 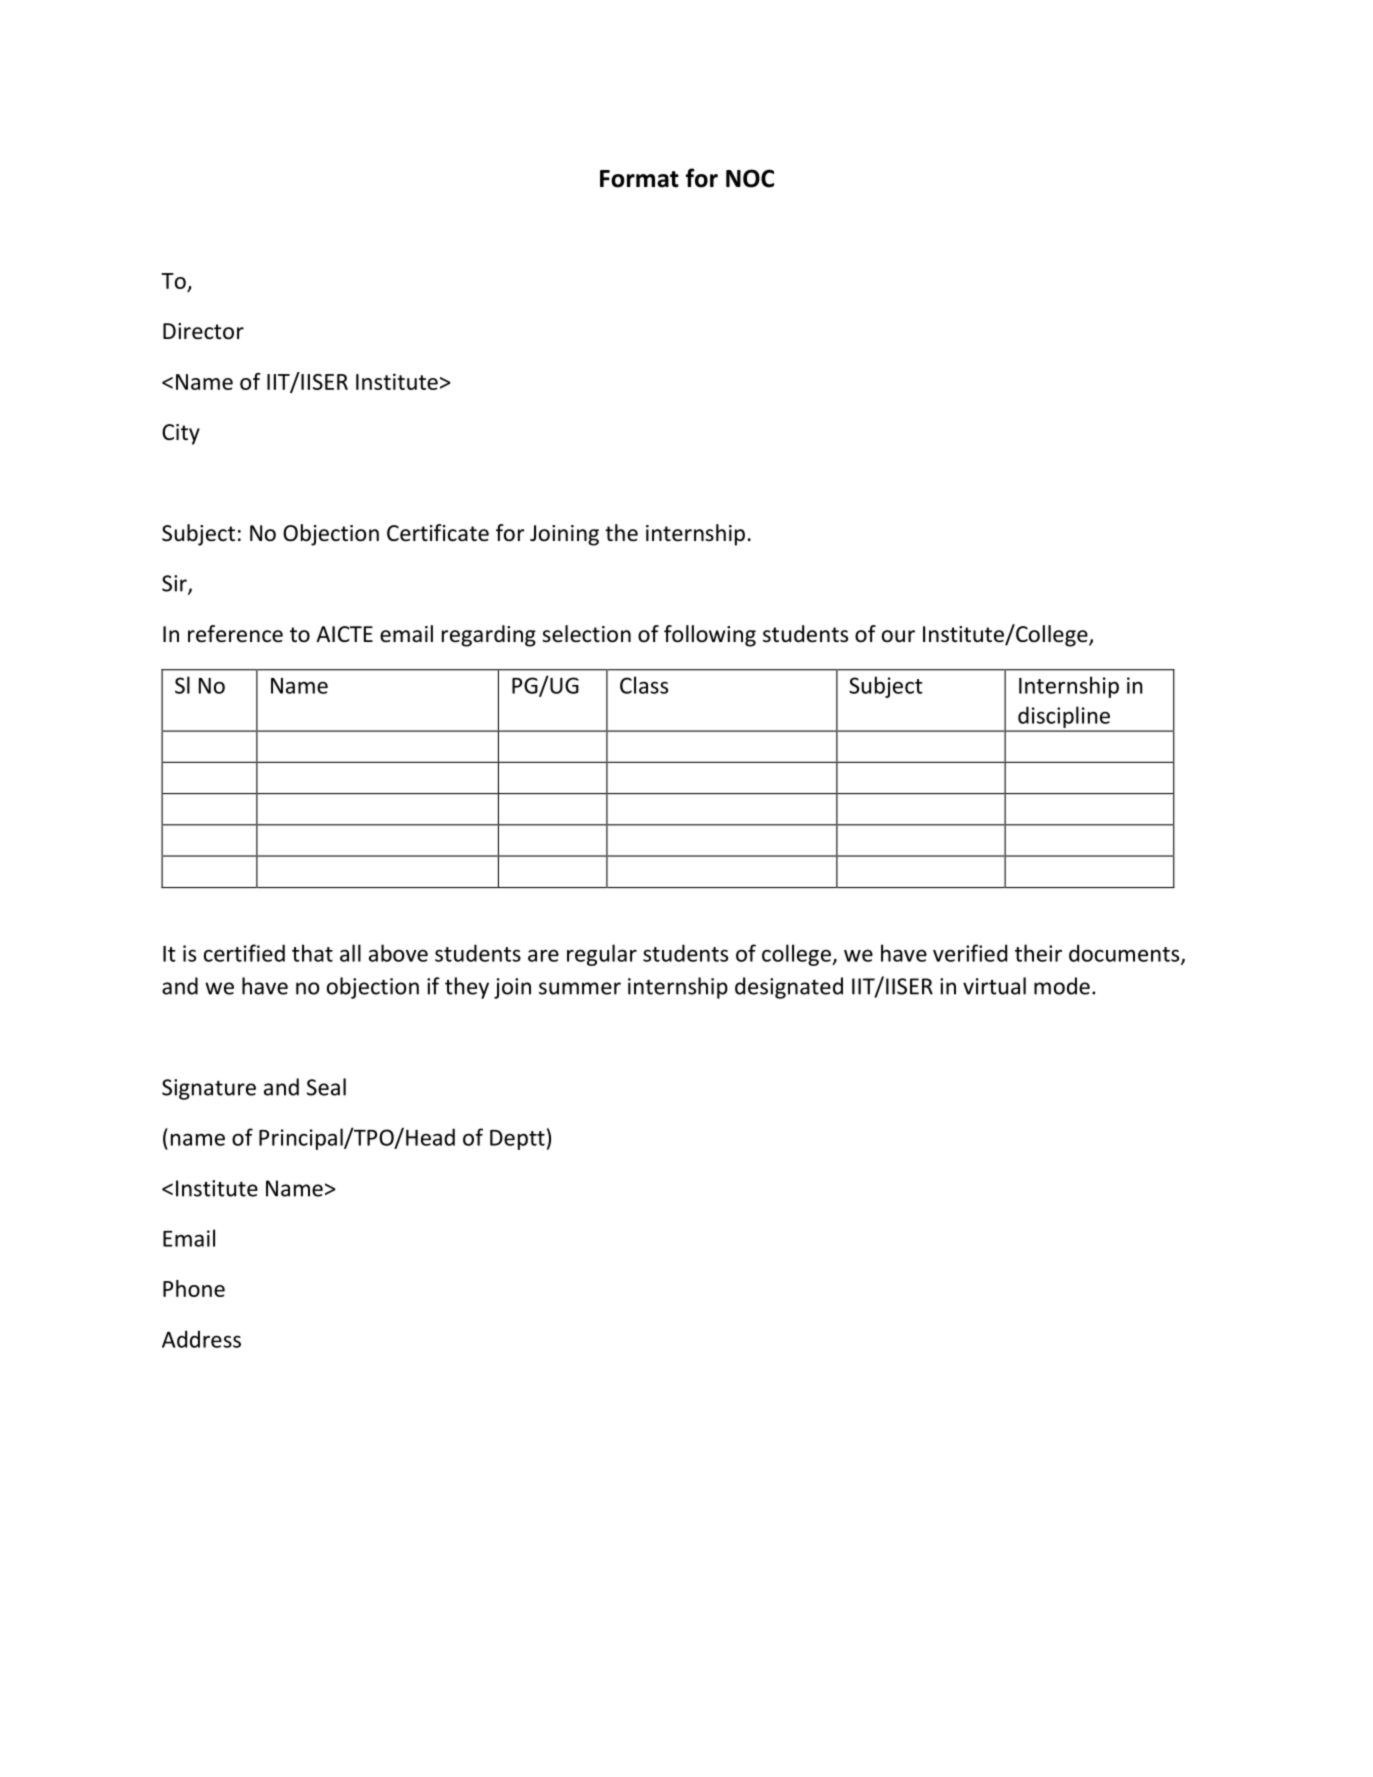 I want to click on virtual, so click(x=994, y=986).
